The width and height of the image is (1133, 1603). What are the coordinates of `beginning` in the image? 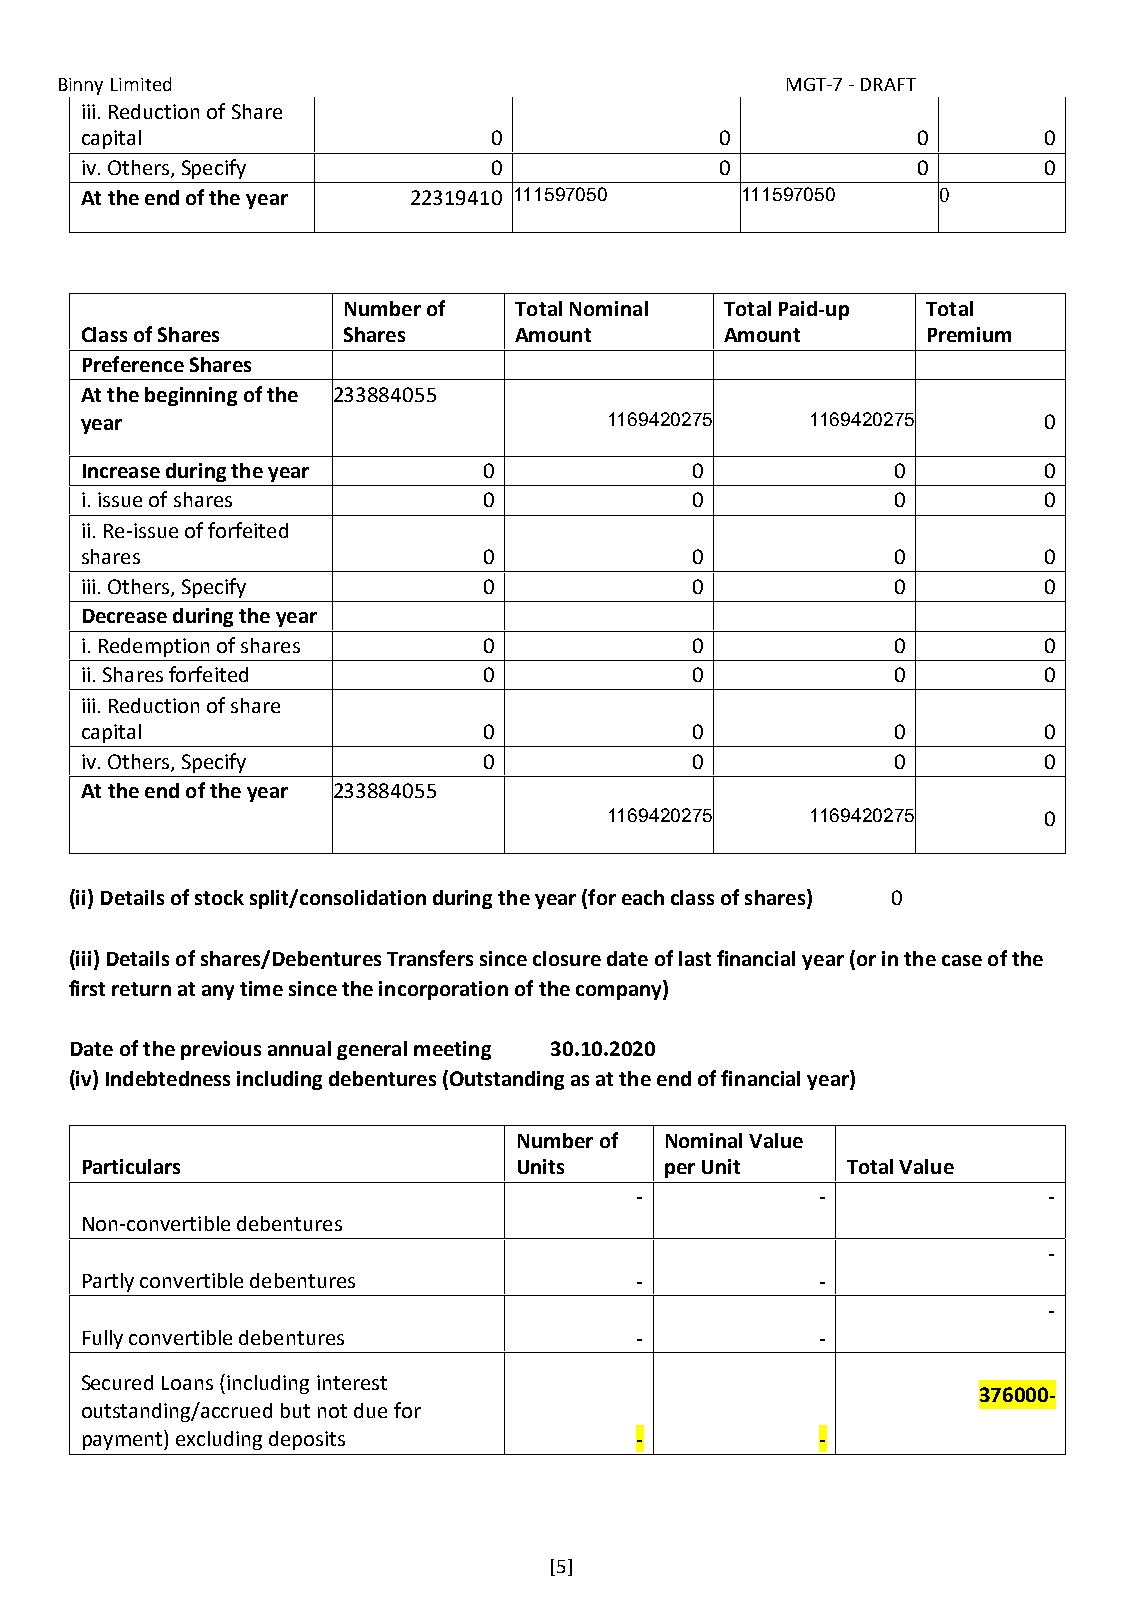 It's located at (191, 396).
